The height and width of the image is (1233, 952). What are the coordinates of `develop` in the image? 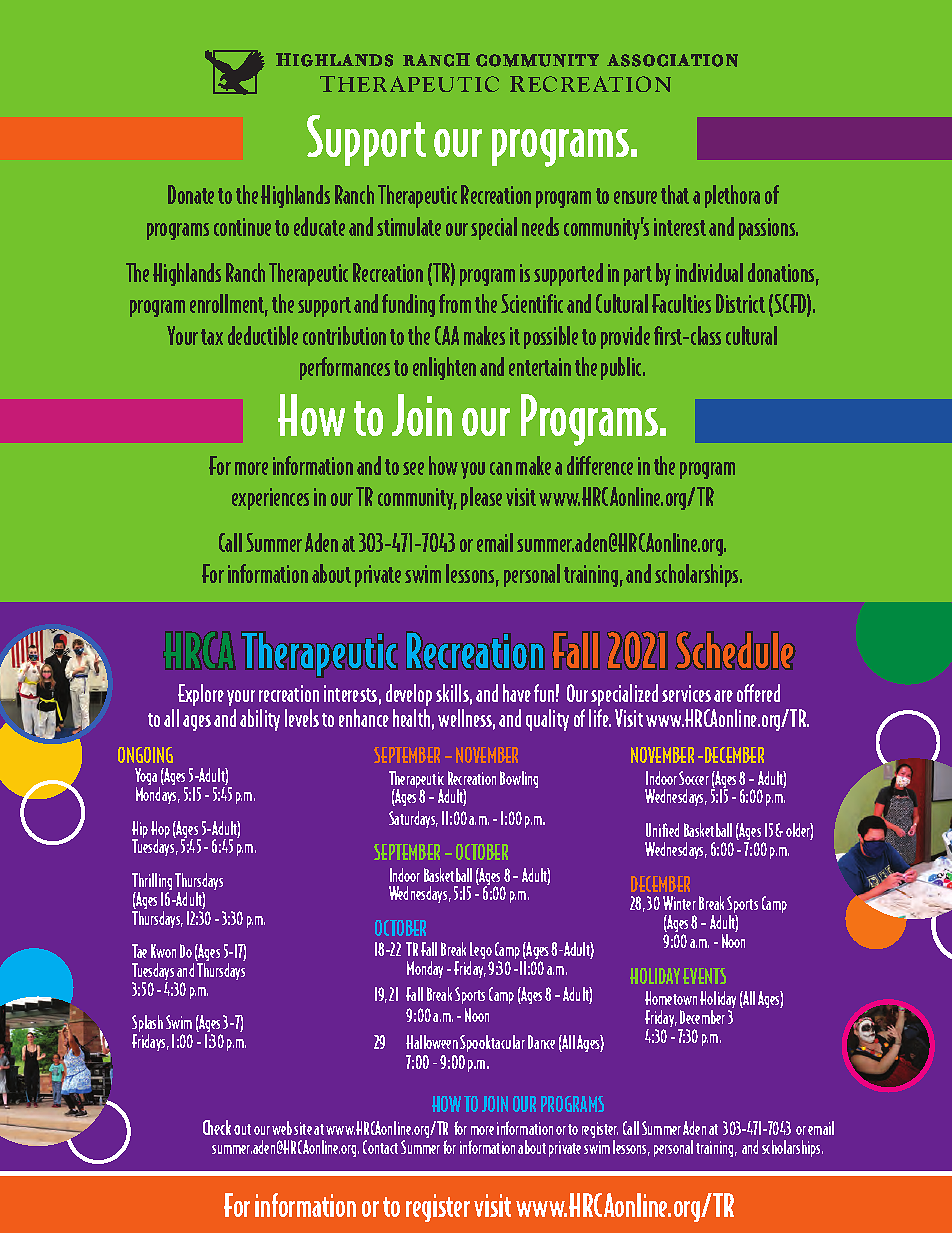 It's located at (409, 695).
